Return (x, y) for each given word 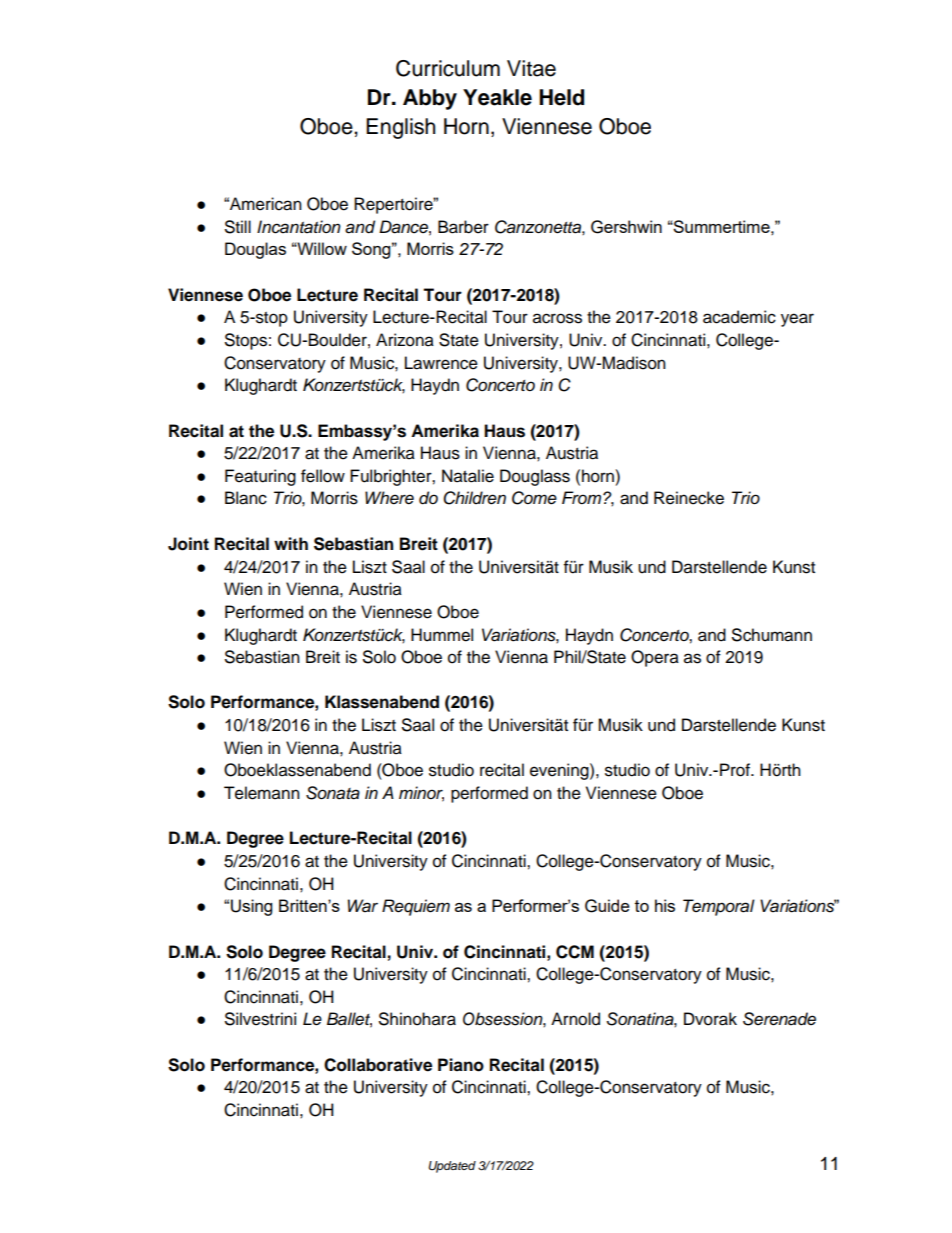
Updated (452, 1167)
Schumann (772, 635)
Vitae (531, 68)
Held (561, 97)
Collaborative (378, 1065)
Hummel (442, 635)
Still (238, 227)
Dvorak (710, 1019)
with (291, 543)
